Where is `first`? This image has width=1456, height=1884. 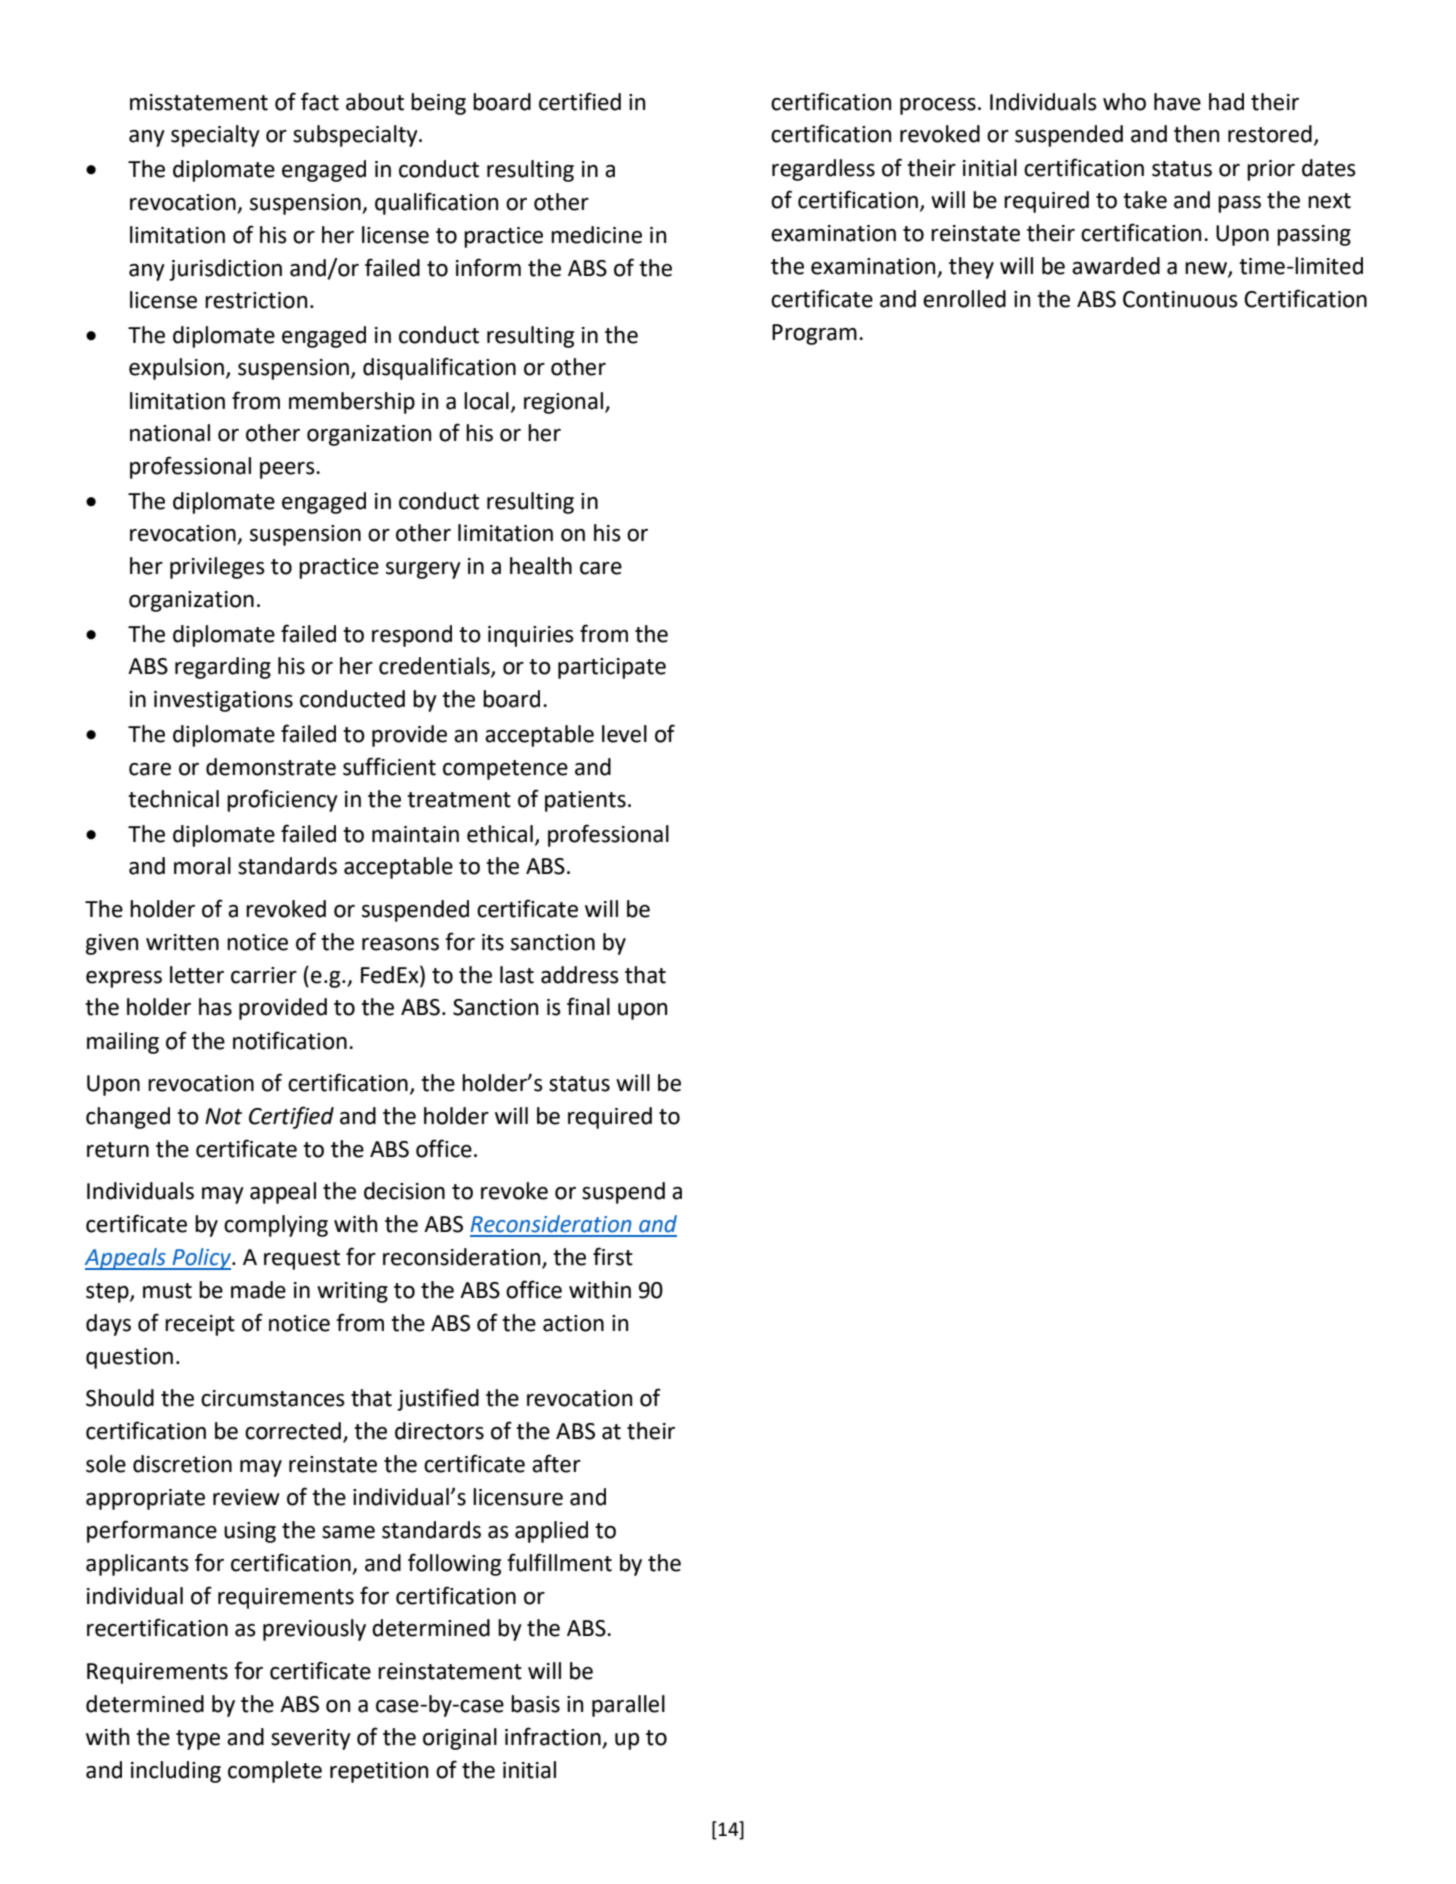 first is located at coordinates (613, 1256).
